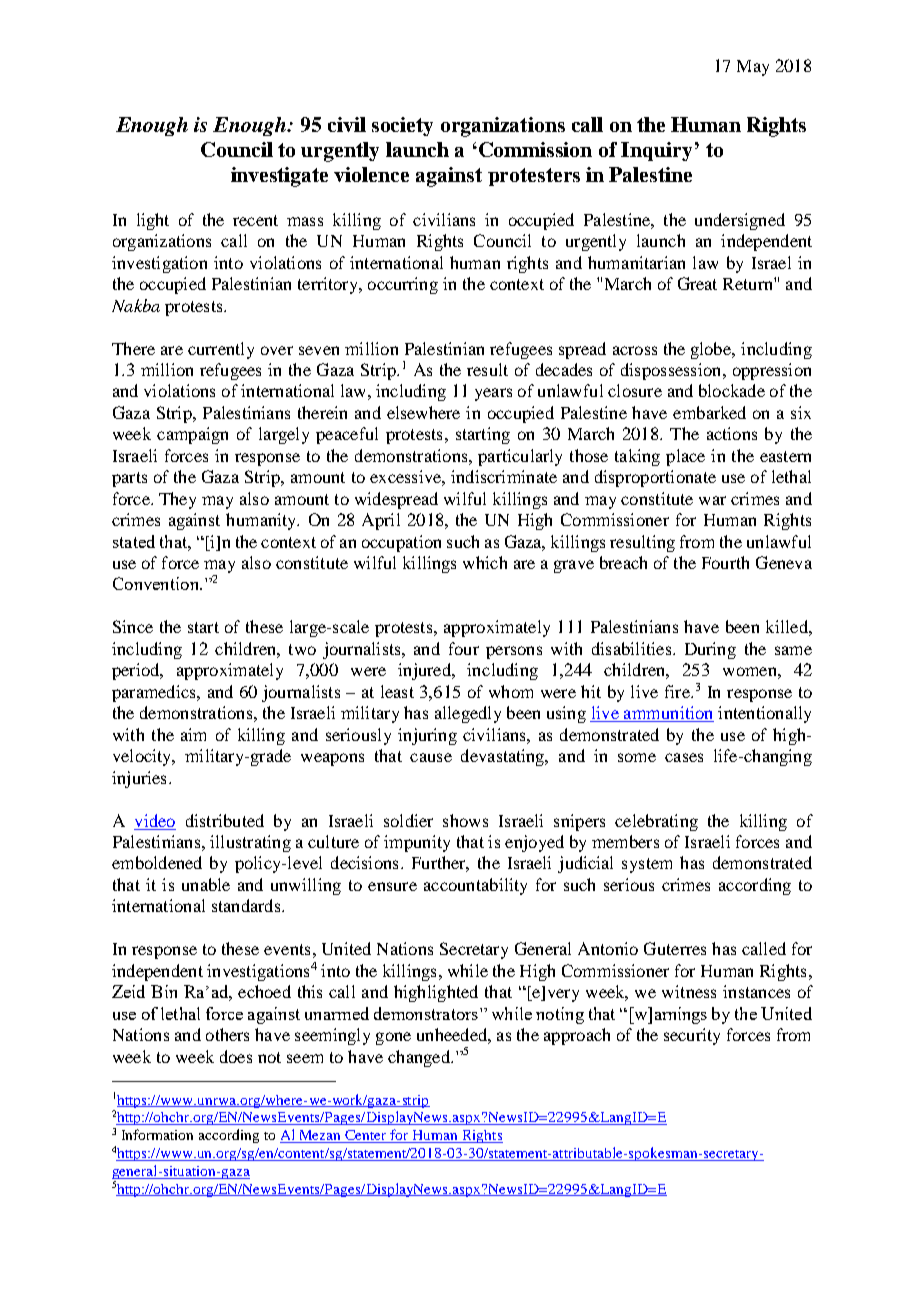 The height and width of the page is (1309, 924). Describe the element at coordinates (710, 650) in the page. I see `During` at that location.
